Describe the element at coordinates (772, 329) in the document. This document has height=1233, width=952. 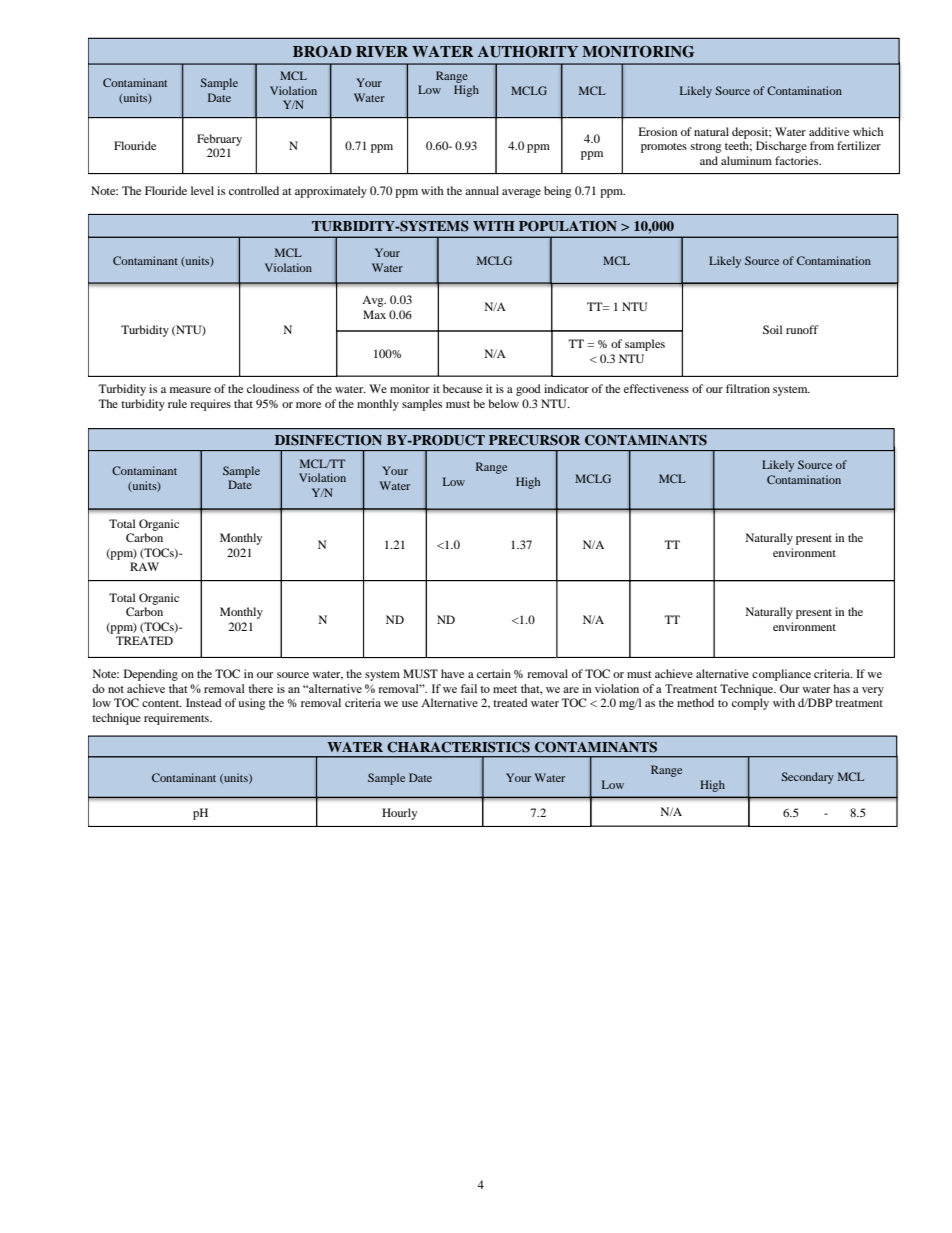
I see `Soil` at that location.
